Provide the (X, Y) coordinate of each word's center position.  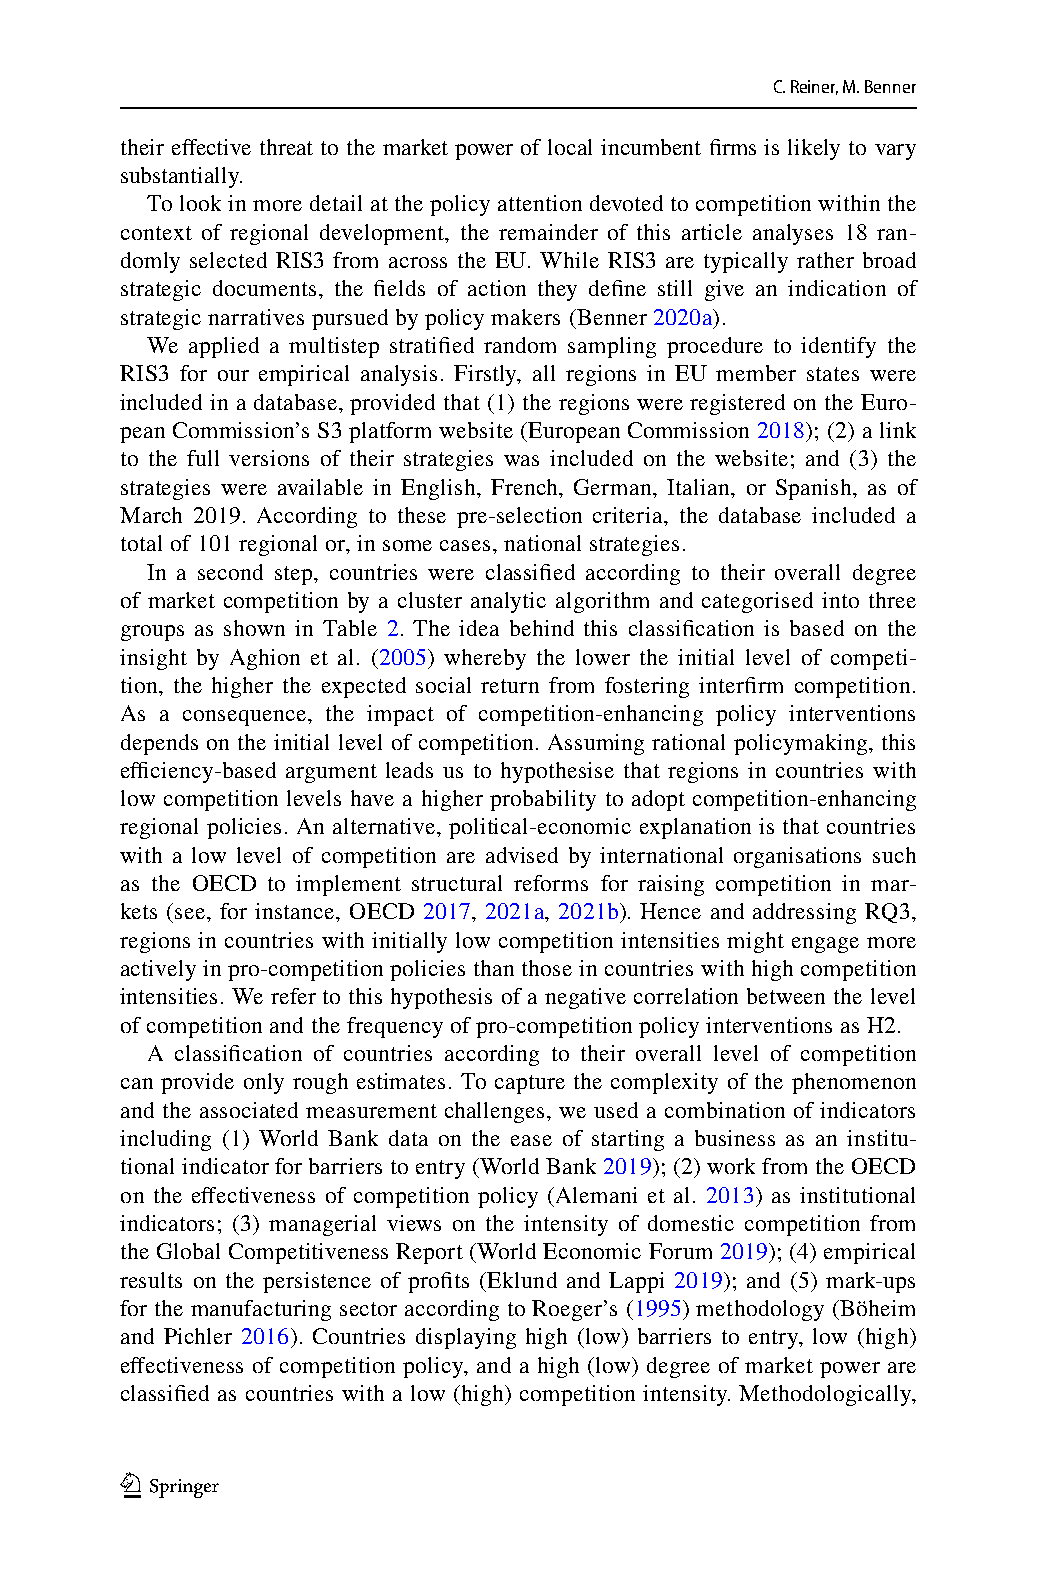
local (570, 147)
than (494, 968)
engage (825, 945)
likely (814, 149)
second (230, 572)
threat (286, 147)
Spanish (815, 489)
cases (465, 545)
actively (158, 970)
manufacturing (261, 1310)
